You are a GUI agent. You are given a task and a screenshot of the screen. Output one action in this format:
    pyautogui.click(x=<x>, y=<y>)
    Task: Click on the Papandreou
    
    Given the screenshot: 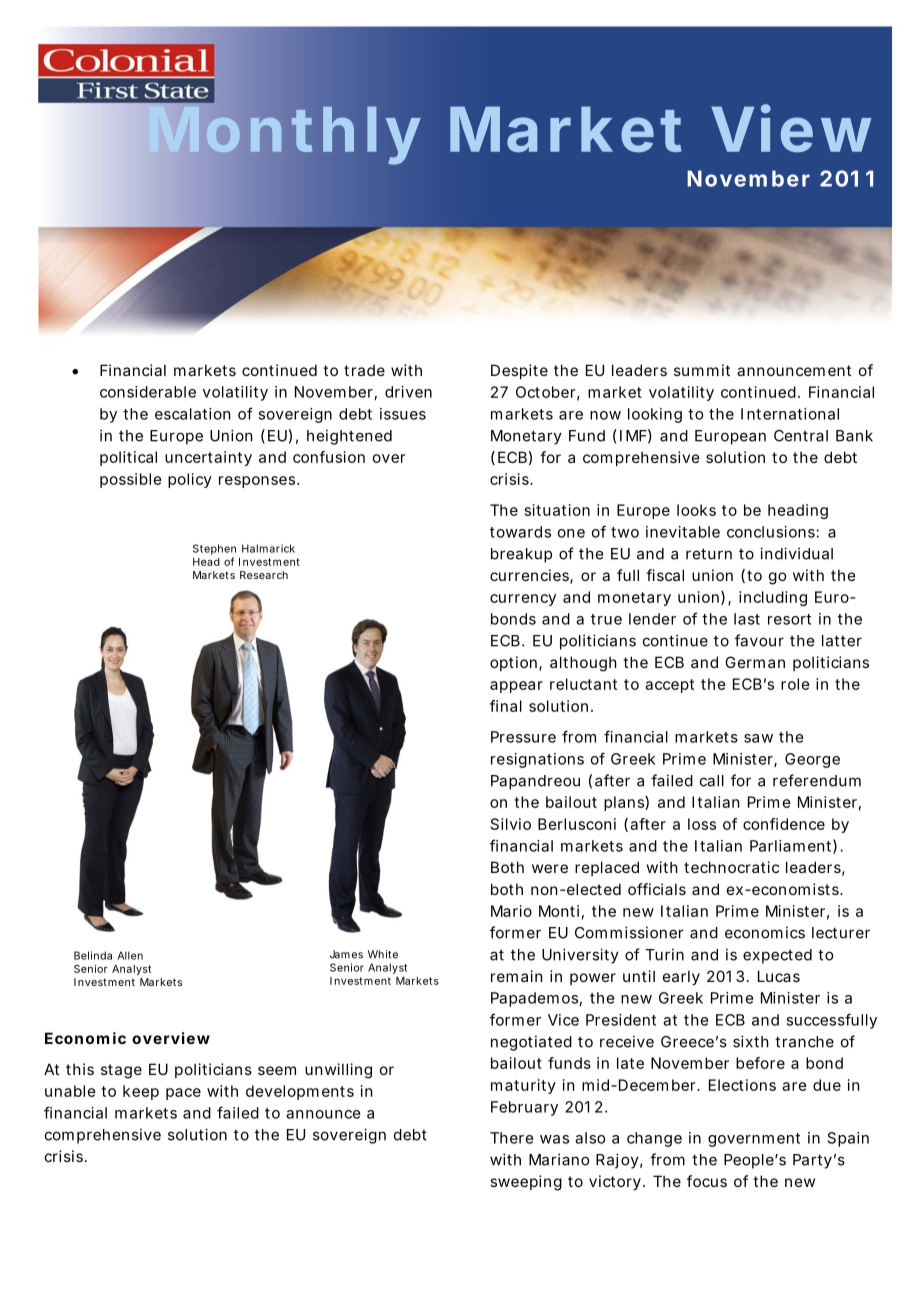 What is the action you would take?
    pyautogui.click(x=535, y=782)
